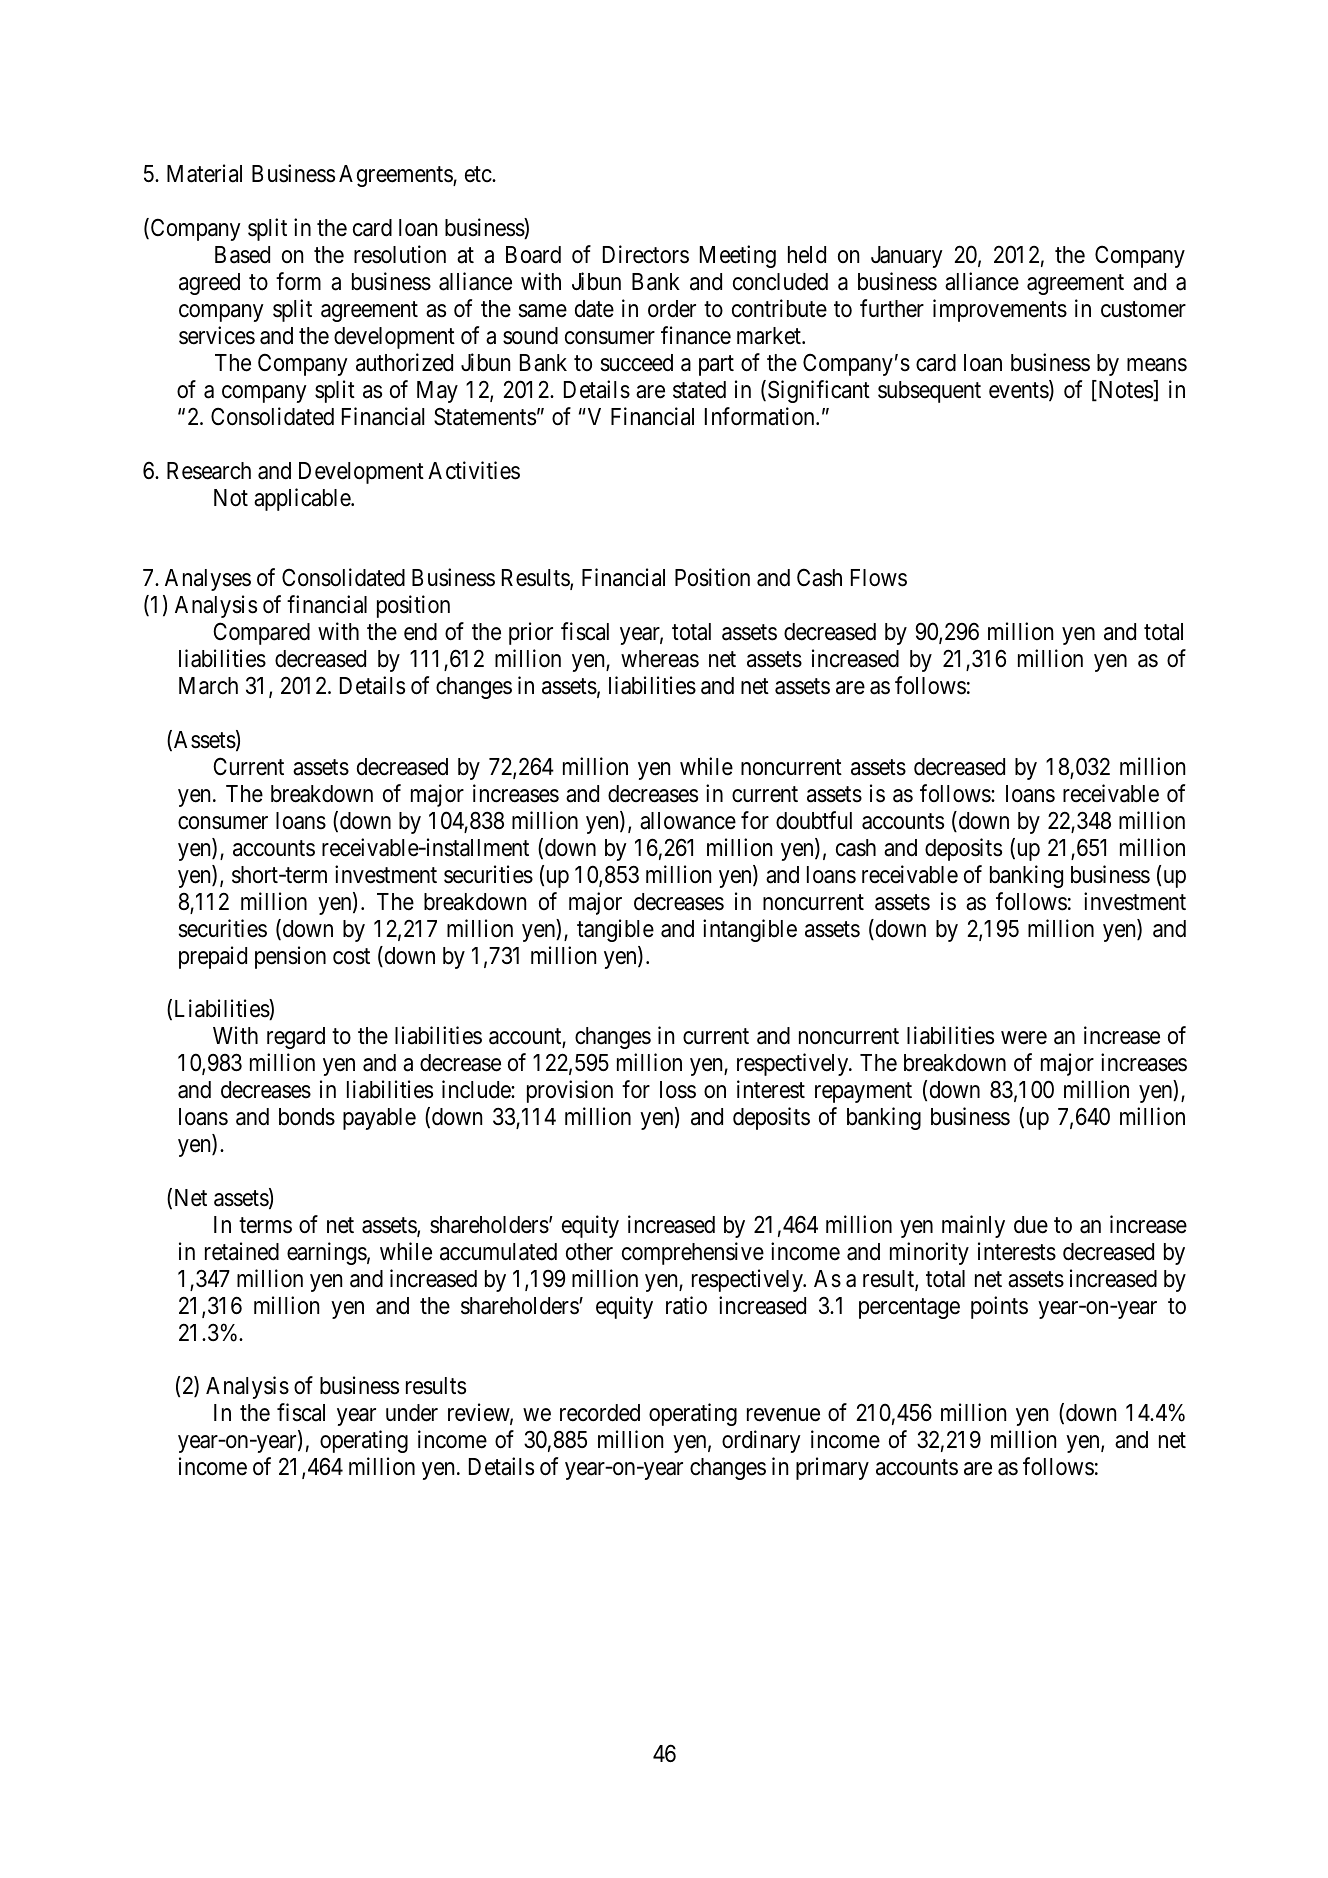 Image resolution: width=1328 pixels, height=1878 pixels. What do you see at coordinates (242, 255) in the image?
I see `Based` at bounding box center [242, 255].
